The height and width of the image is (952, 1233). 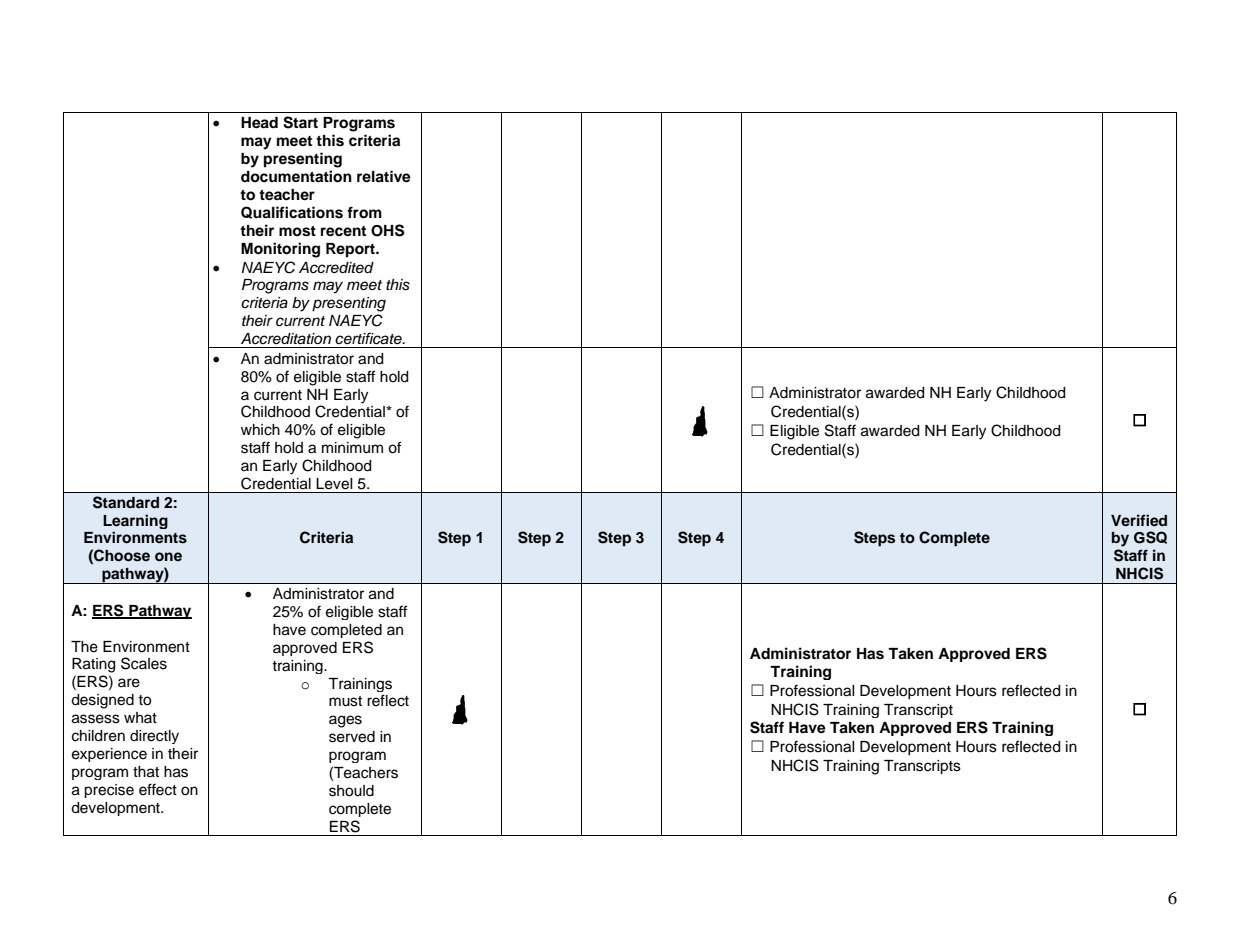 I want to click on which, so click(x=260, y=430).
